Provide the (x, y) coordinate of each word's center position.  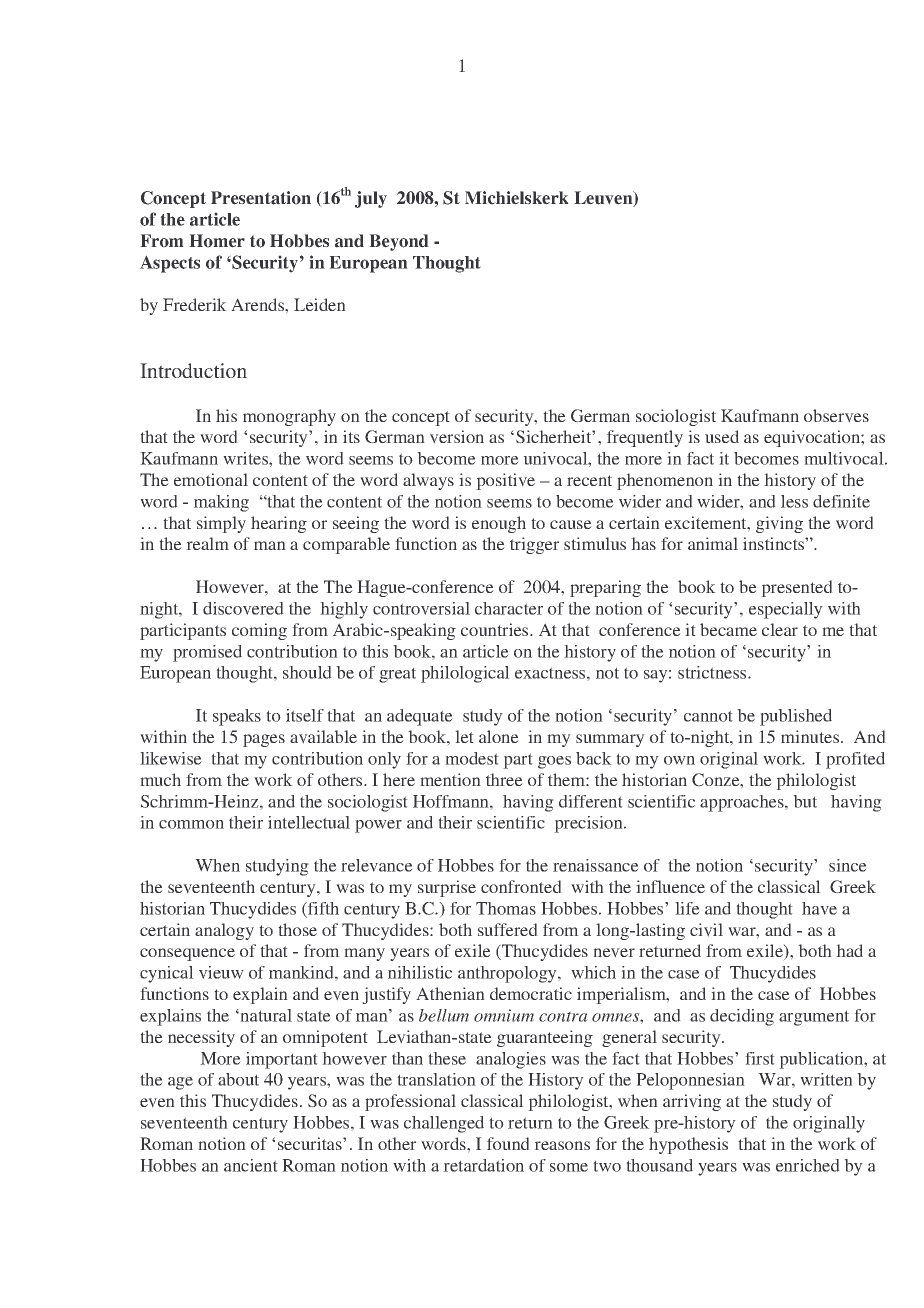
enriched (808, 1165)
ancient (251, 1165)
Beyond (399, 242)
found (508, 1143)
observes (836, 416)
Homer (217, 241)
